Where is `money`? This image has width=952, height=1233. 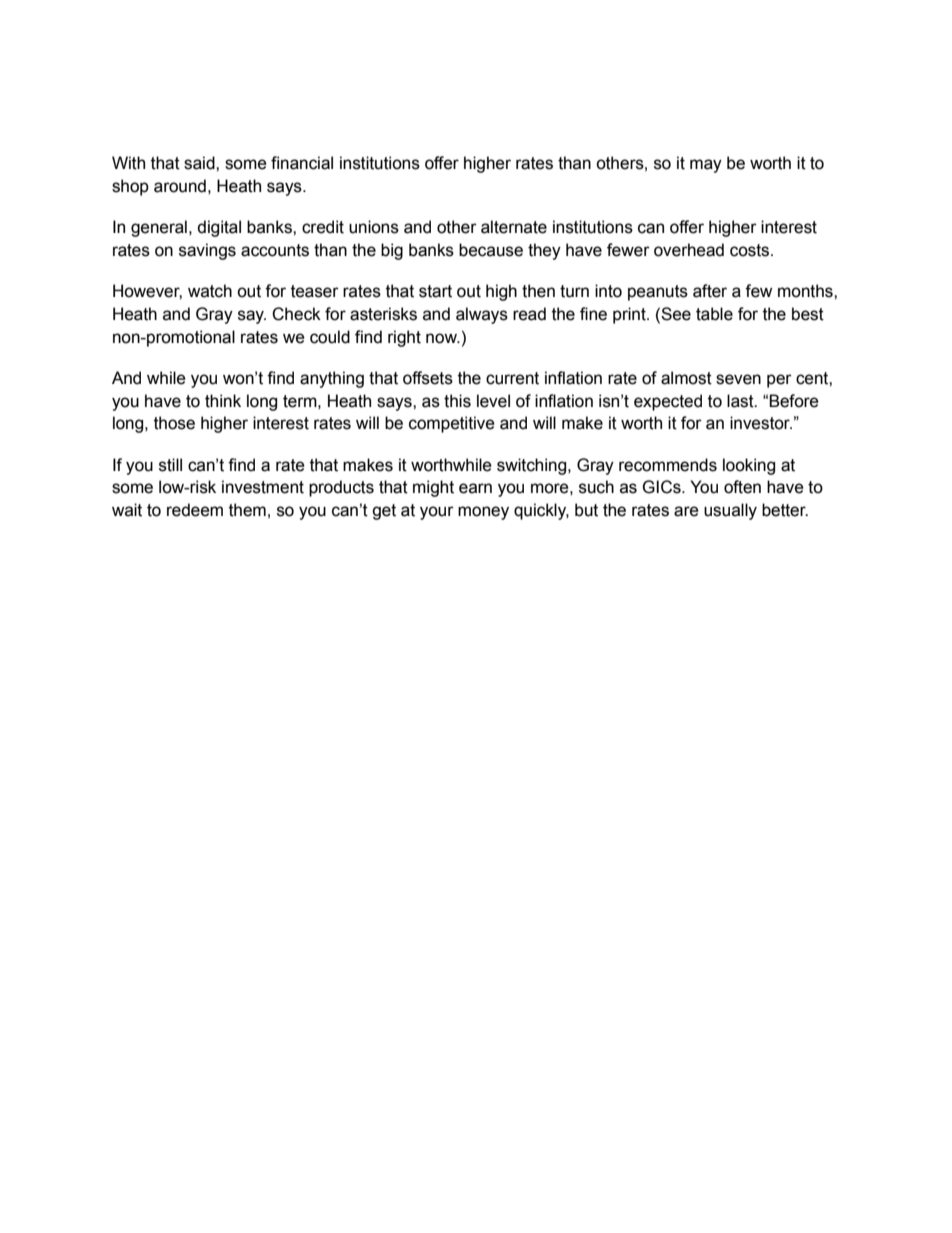
money is located at coordinates (483, 513).
